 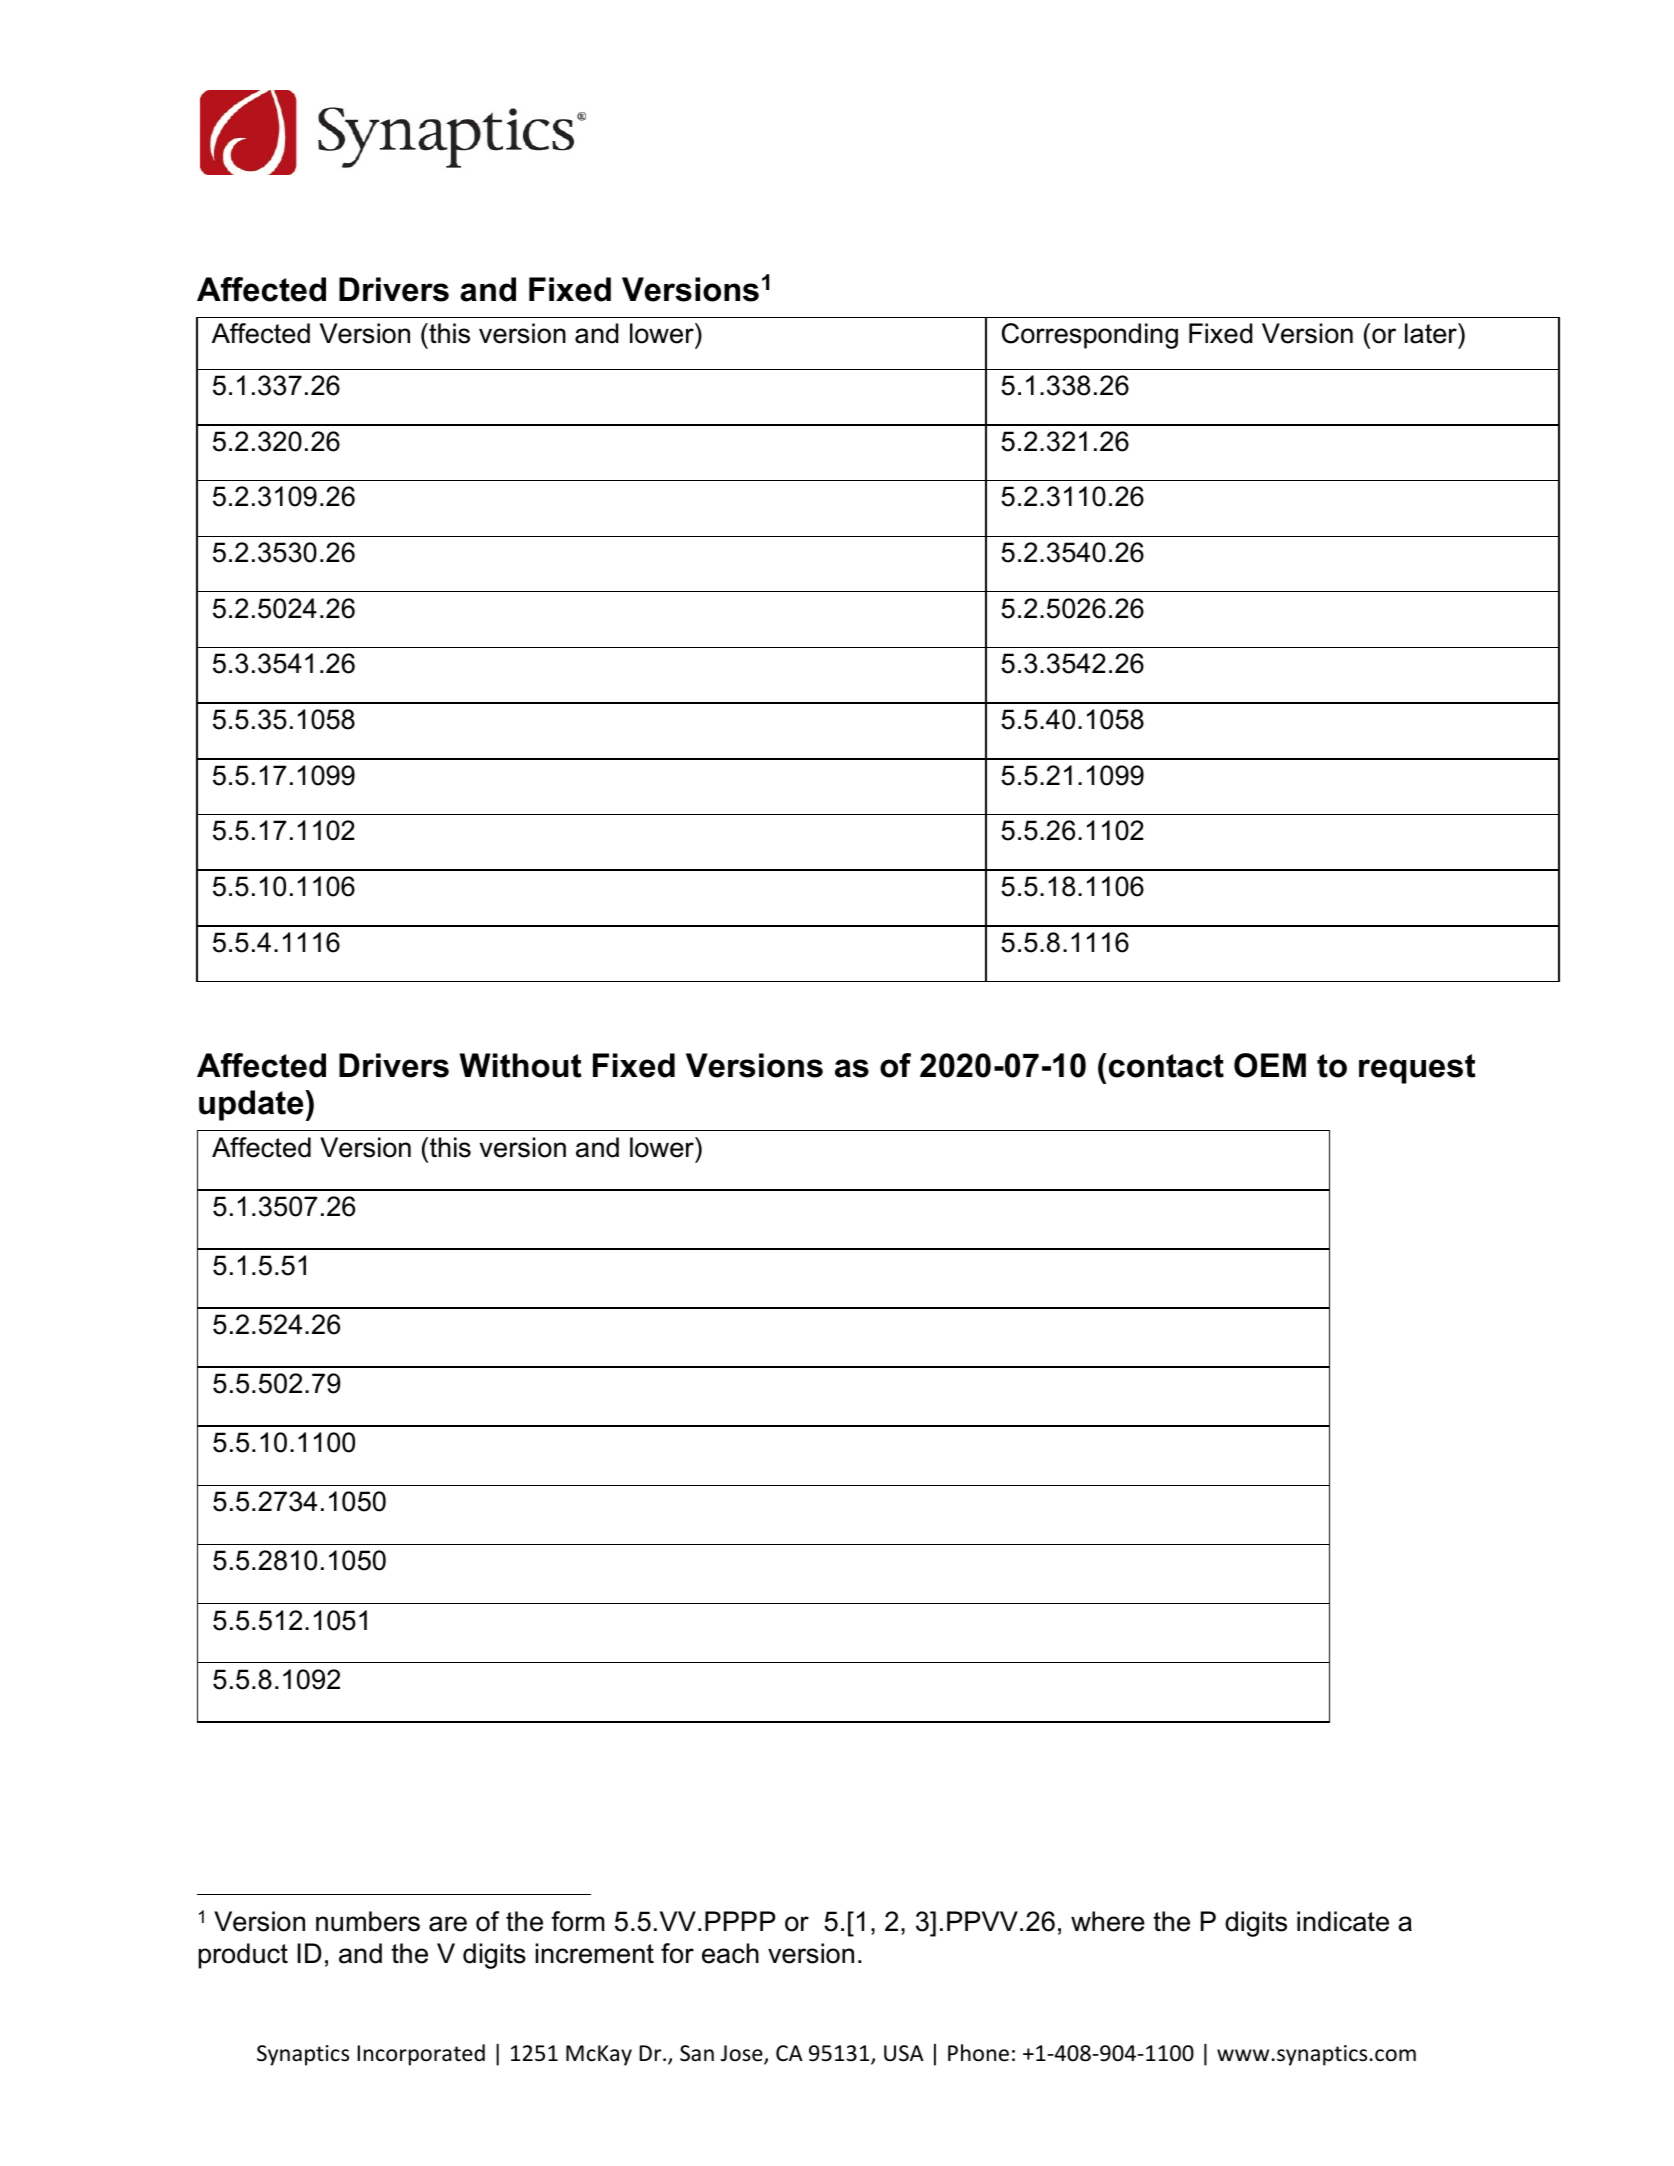 What do you see at coordinates (1417, 1069) in the screenshot?
I see `request` at bounding box center [1417, 1069].
